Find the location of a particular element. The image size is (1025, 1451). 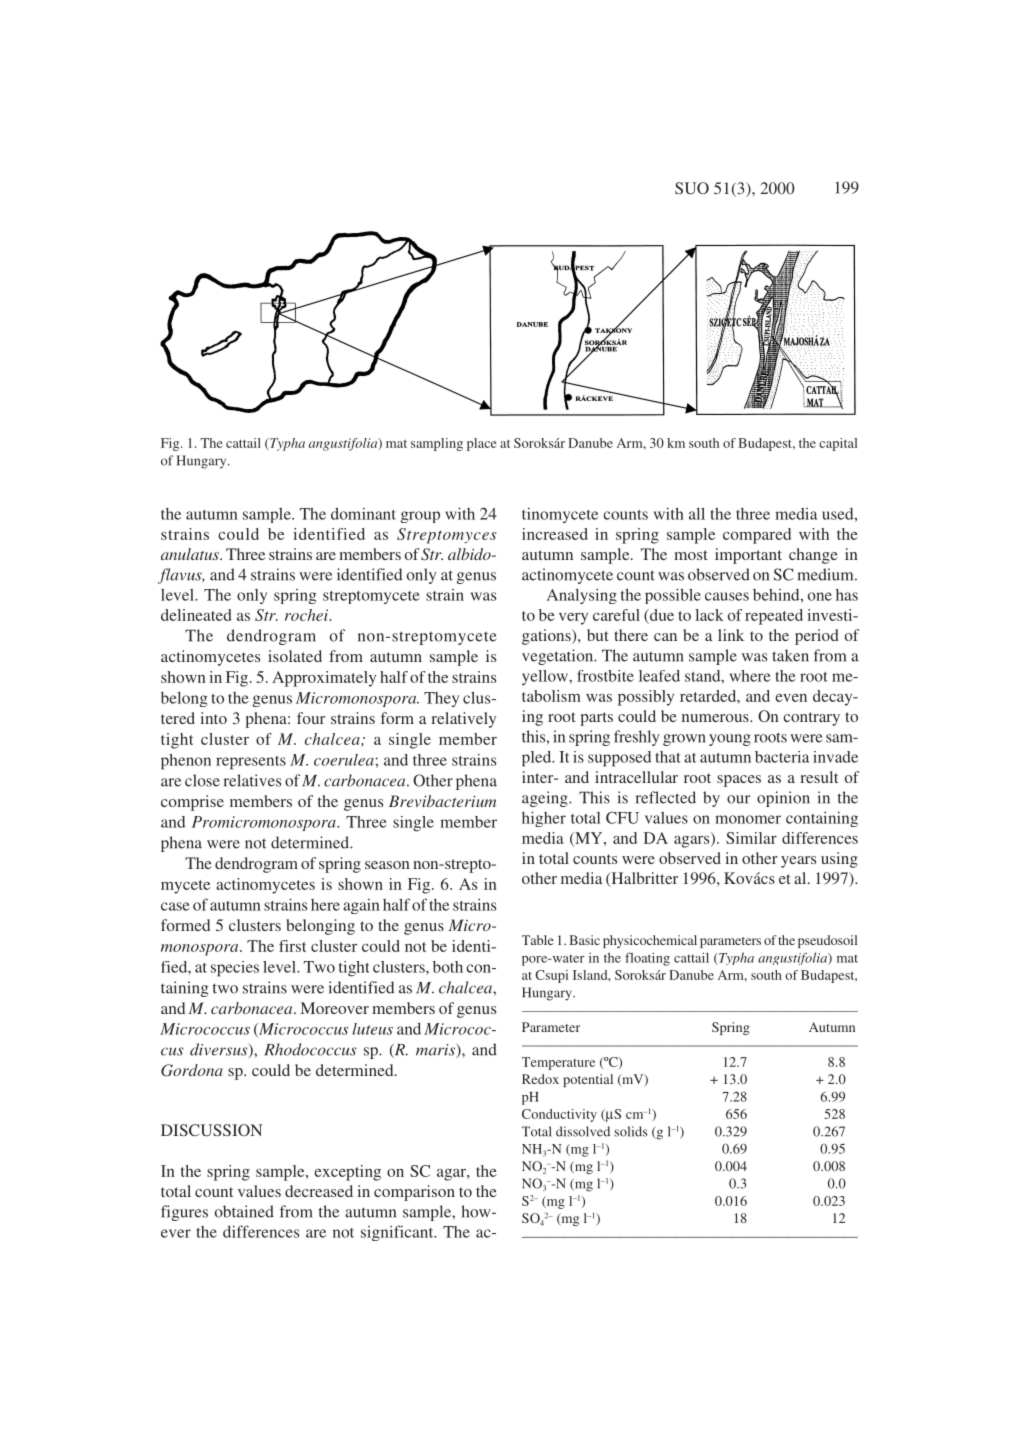

capital is located at coordinates (838, 444).
